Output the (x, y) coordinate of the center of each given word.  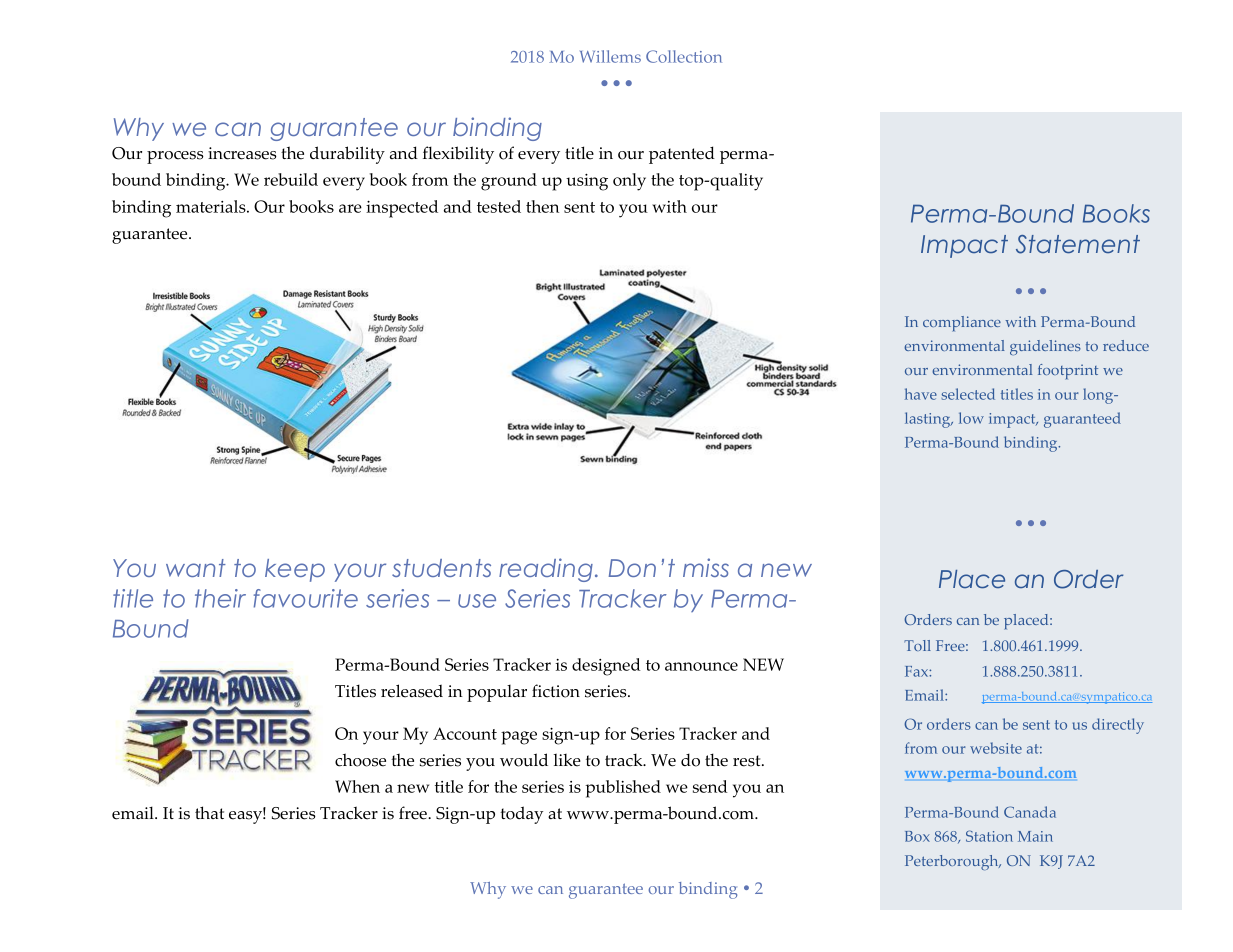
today (521, 815)
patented (682, 155)
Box (917, 836)
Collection (684, 56)
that (209, 812)
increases (242, 153)
